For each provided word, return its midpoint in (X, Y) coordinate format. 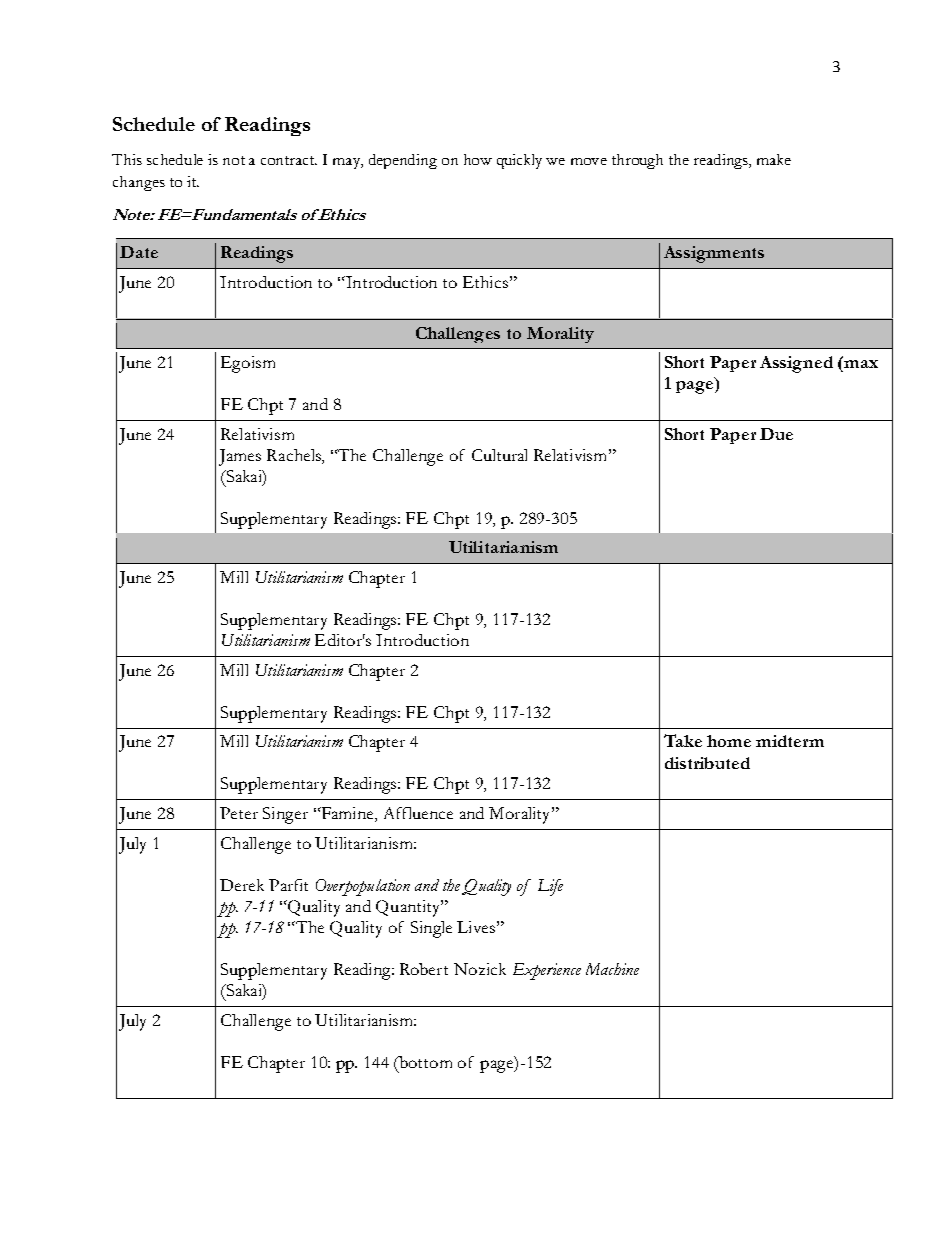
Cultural (499, 455)
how (478, 159)
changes (139, 183)
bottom (424, 1062)
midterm (790, 741)
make (774, 159)
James (240, 457)
